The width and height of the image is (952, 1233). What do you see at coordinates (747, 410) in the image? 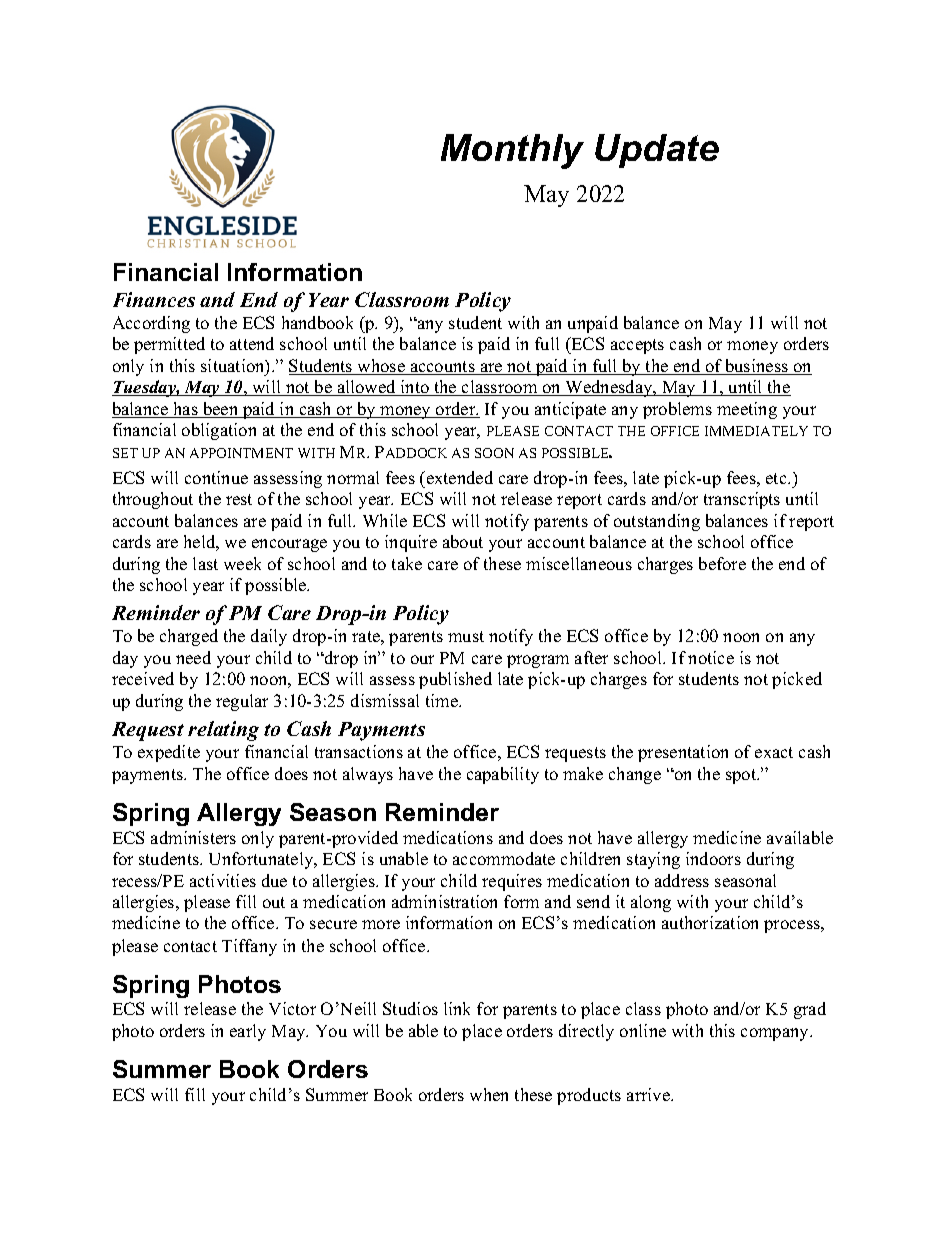
I see `meeting` at bounding box center [747, 410].
